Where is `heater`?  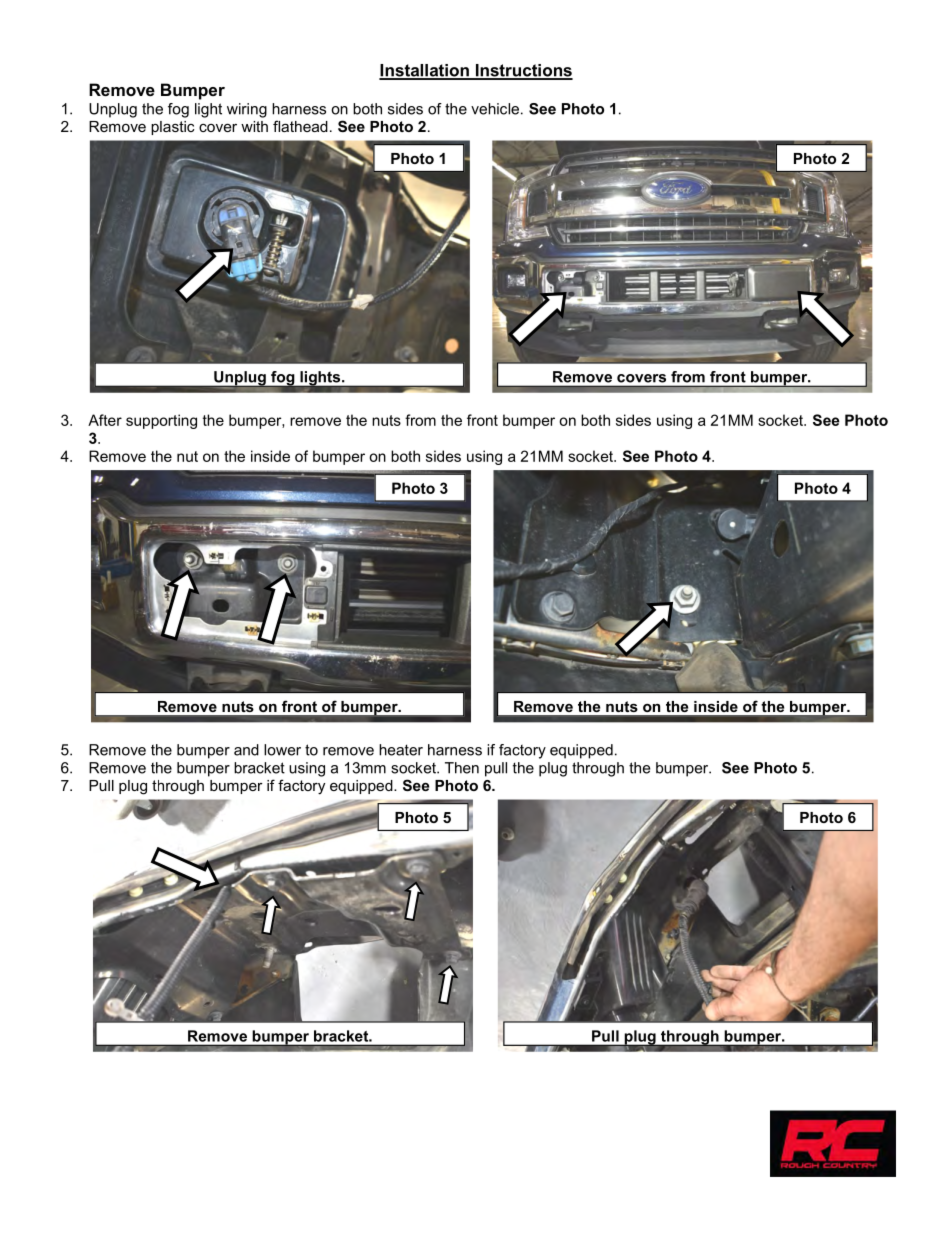 heater is located at coordinates (401, 750).
